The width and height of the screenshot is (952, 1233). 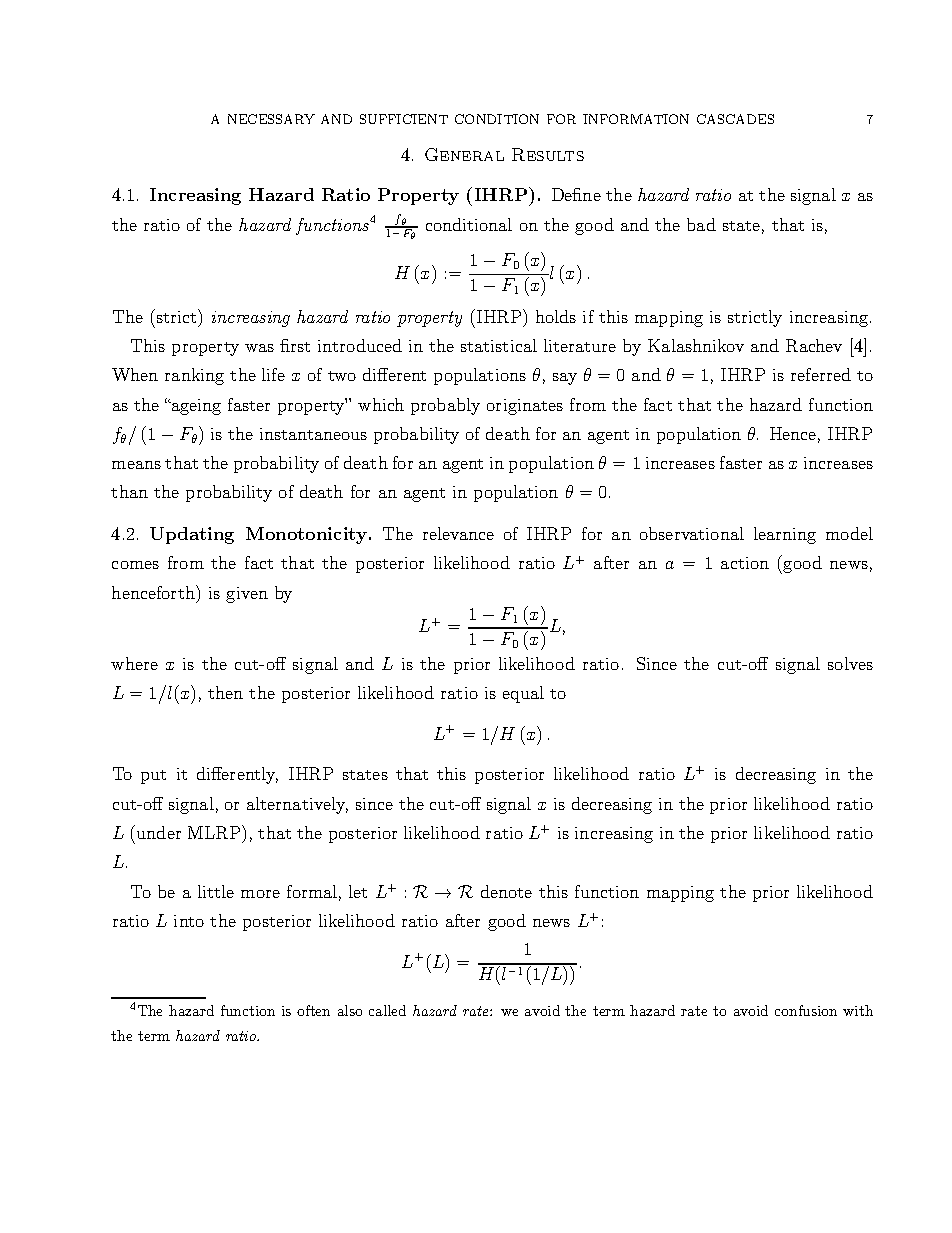 I want to click on solves, so click(x=850, y=663).
